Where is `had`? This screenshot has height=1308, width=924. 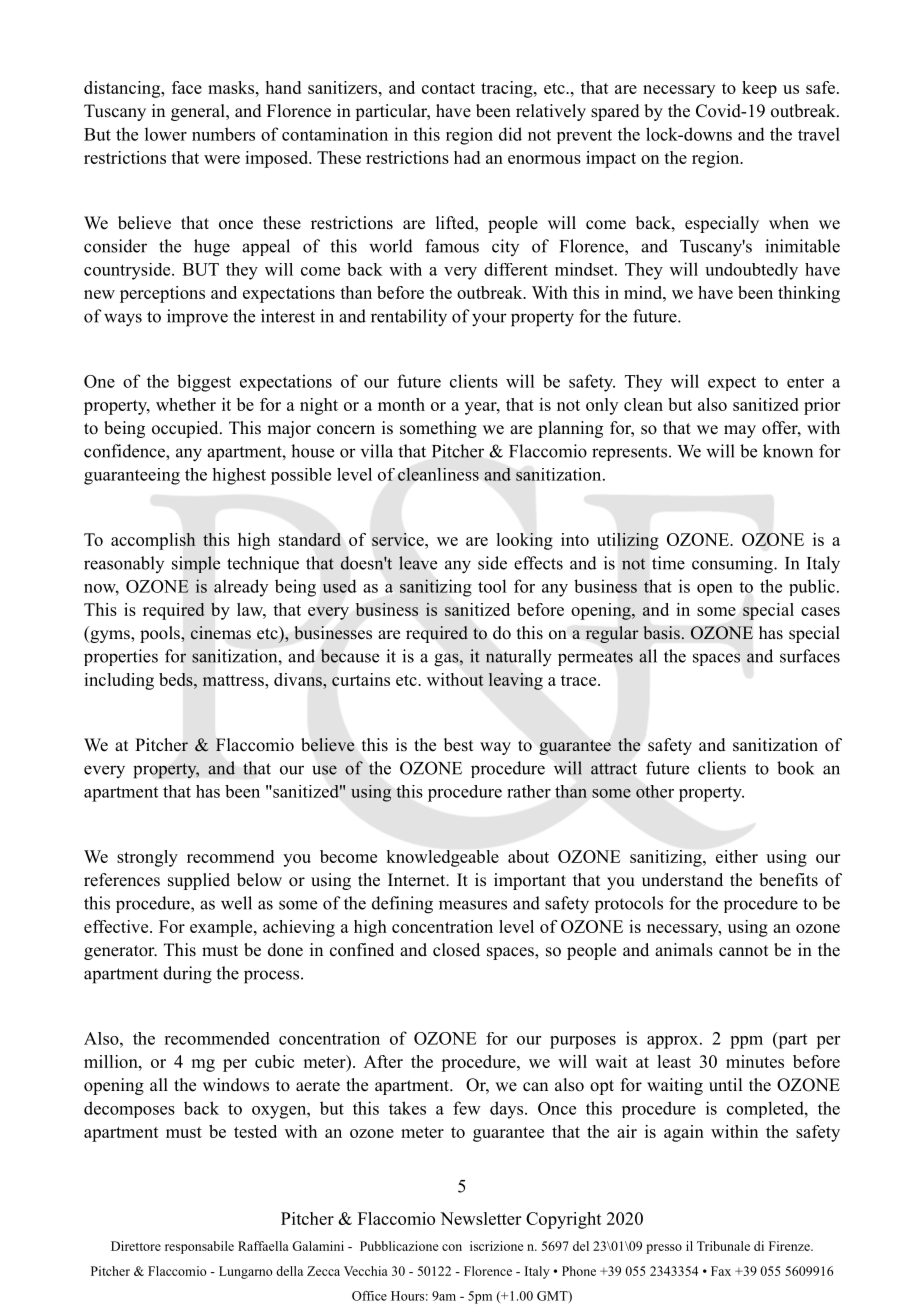 had is located at coordinates (467, 157).
